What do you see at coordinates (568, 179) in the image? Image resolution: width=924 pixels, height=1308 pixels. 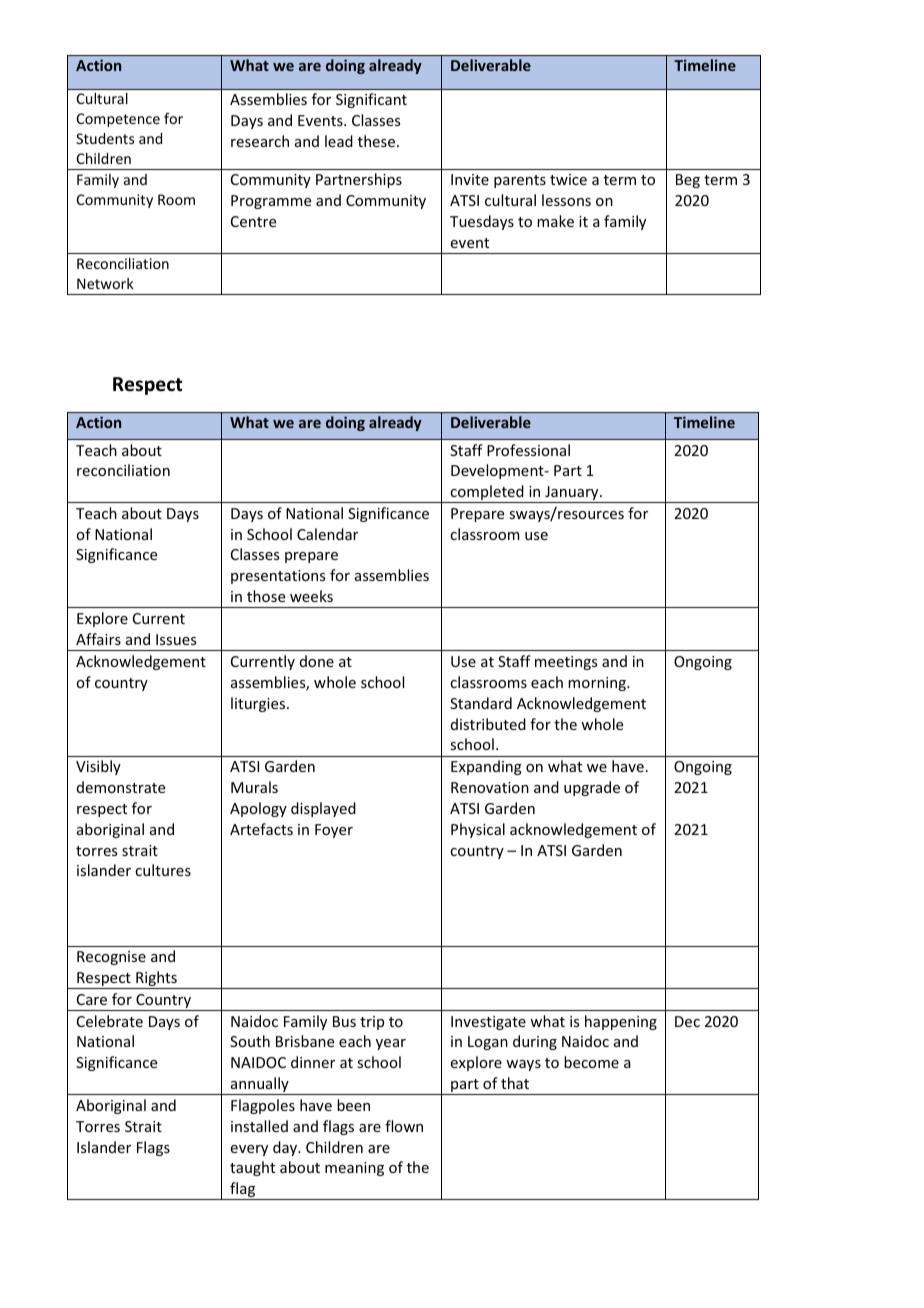 I see `twice` at bounding box center [568, 179].
